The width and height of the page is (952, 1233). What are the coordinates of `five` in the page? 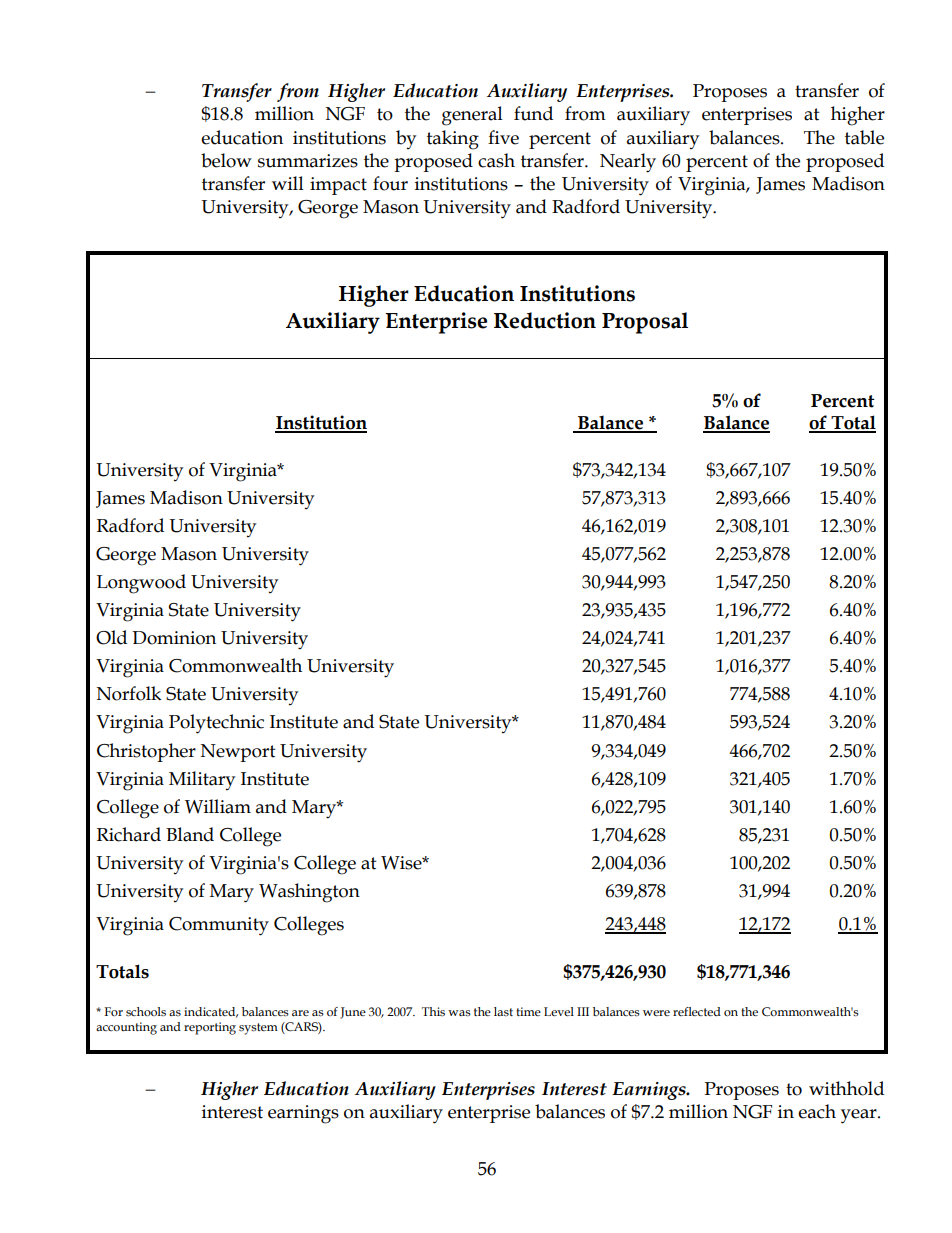 It's located at (503, 137).
